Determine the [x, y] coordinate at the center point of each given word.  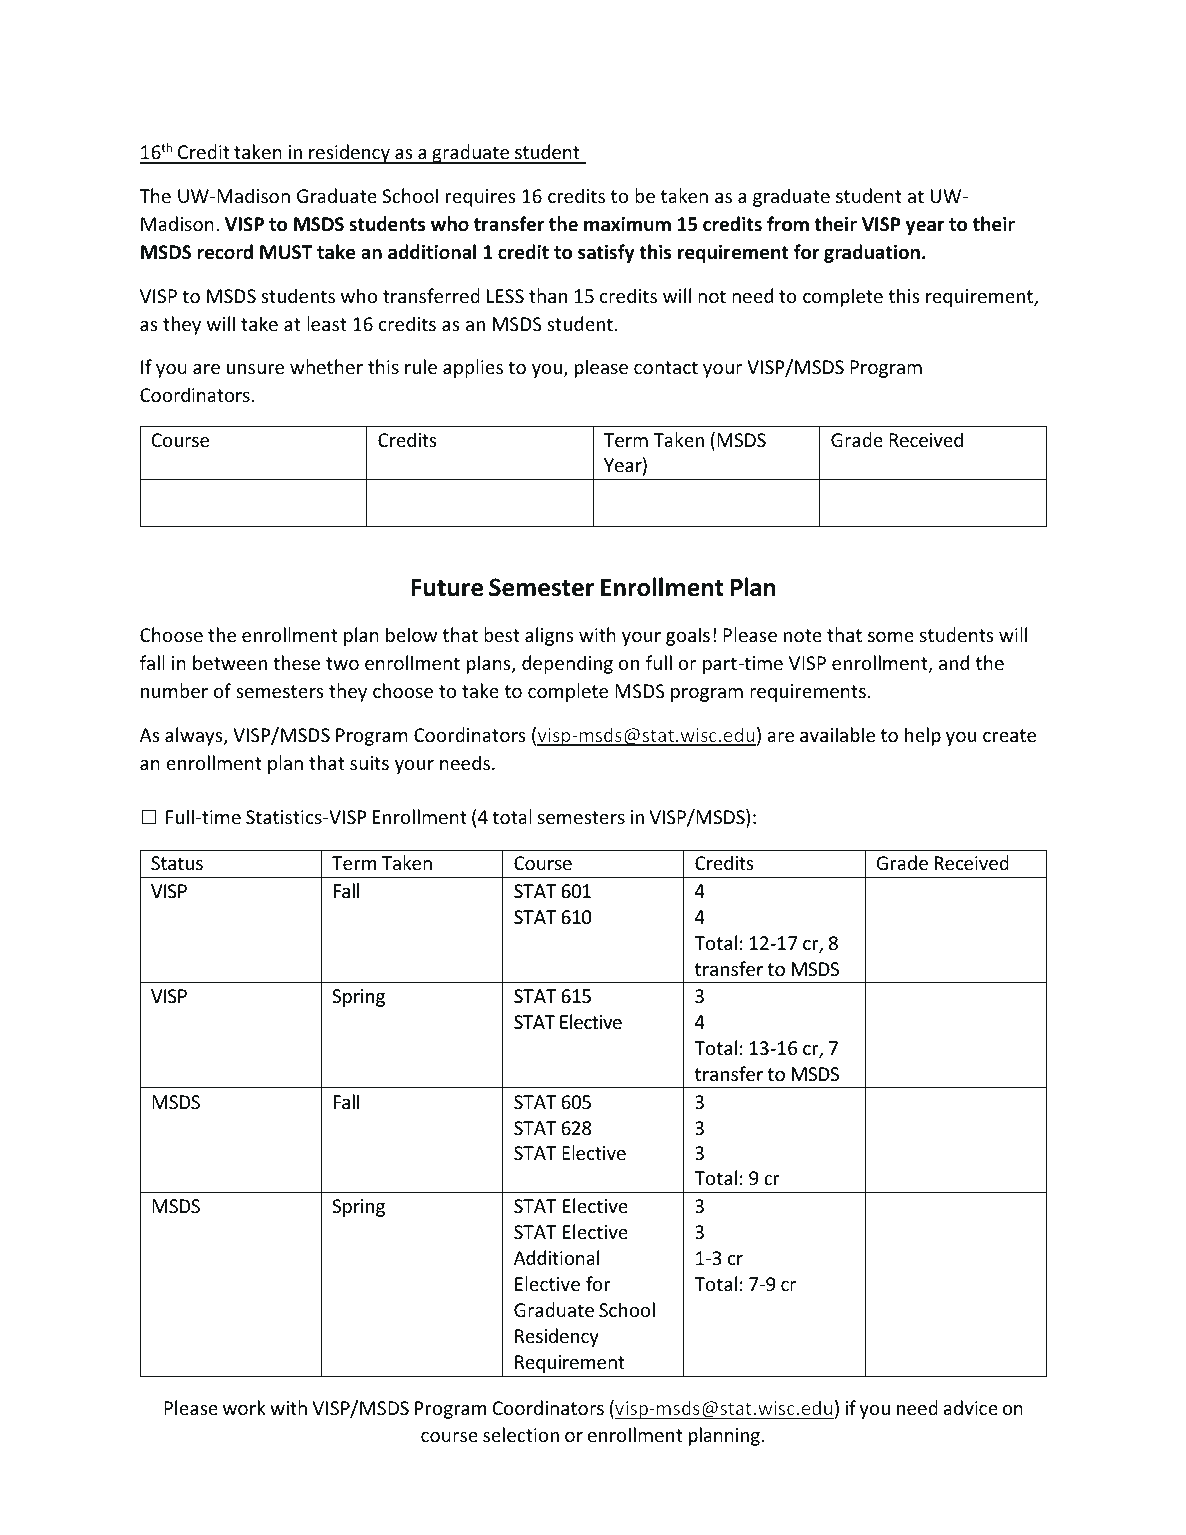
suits [369, 763]
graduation [872, 253]
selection [521, 1434]
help [923, 736]
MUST [286, 252]
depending [567, 664]
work [244, 1407]
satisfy [606, 253]
